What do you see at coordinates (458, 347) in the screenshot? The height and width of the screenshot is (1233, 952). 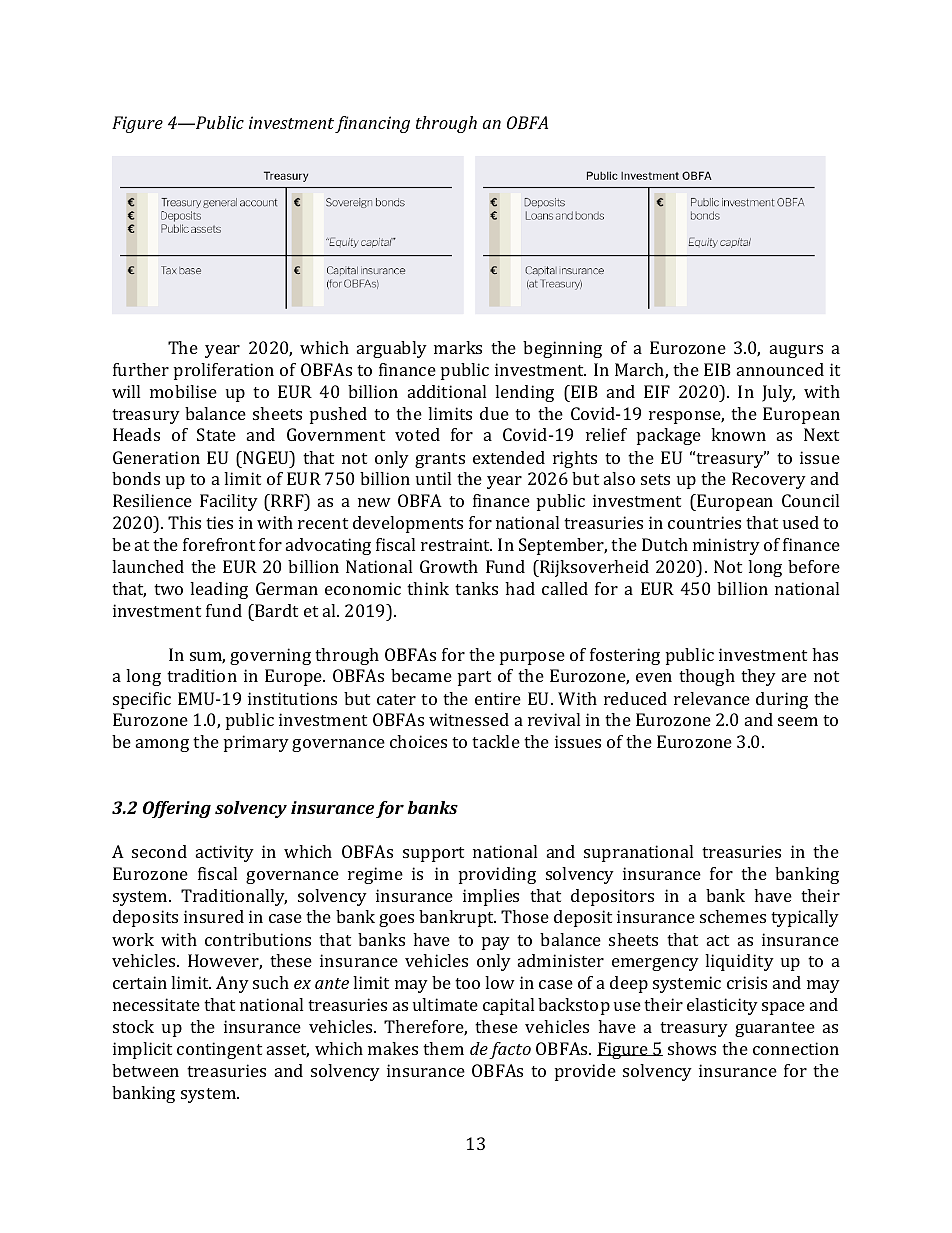 I see `marks` at bounding box center [458, 347].
